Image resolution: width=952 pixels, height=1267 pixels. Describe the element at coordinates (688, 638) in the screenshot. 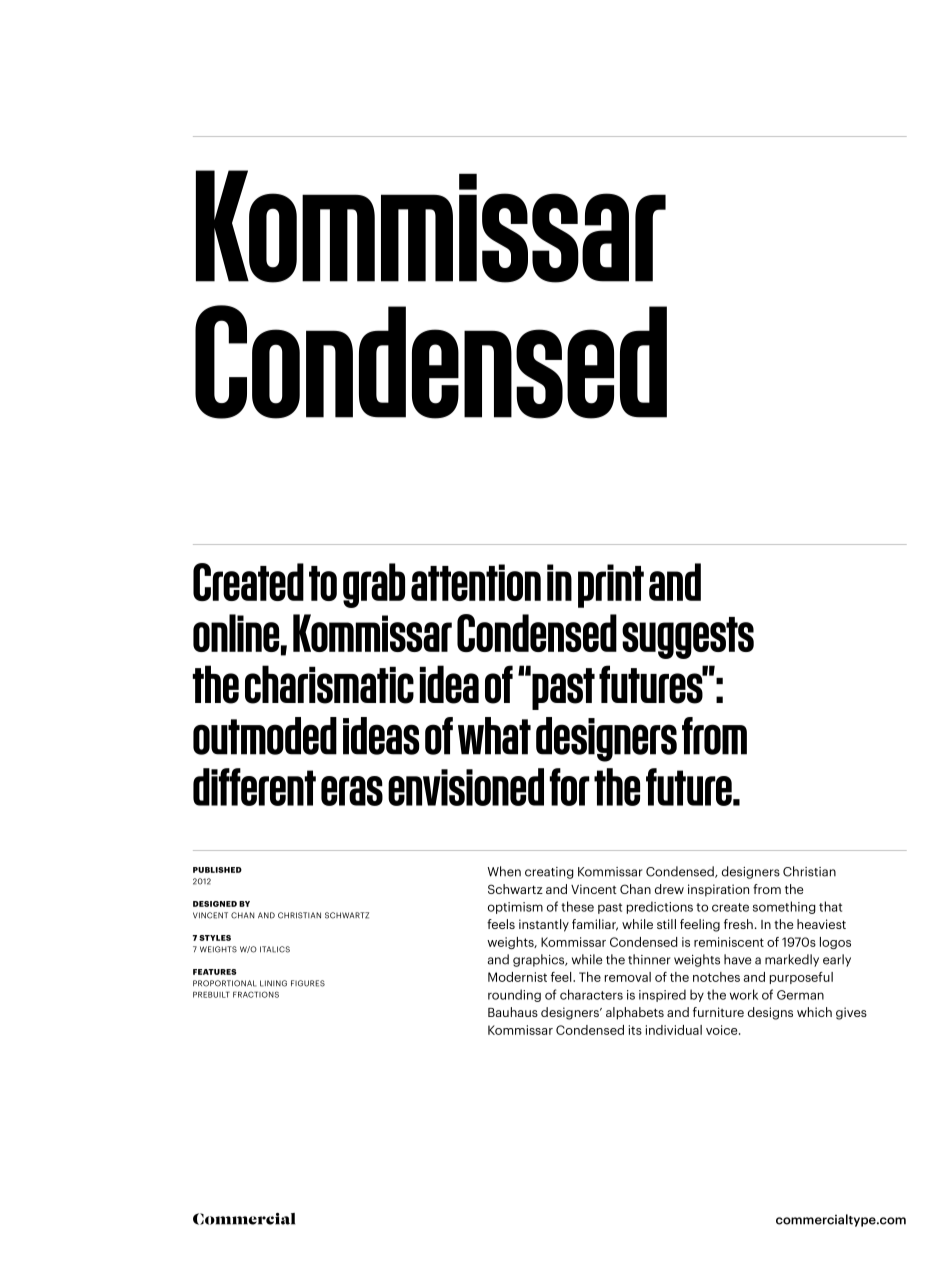

I see `suggests` at that location.
